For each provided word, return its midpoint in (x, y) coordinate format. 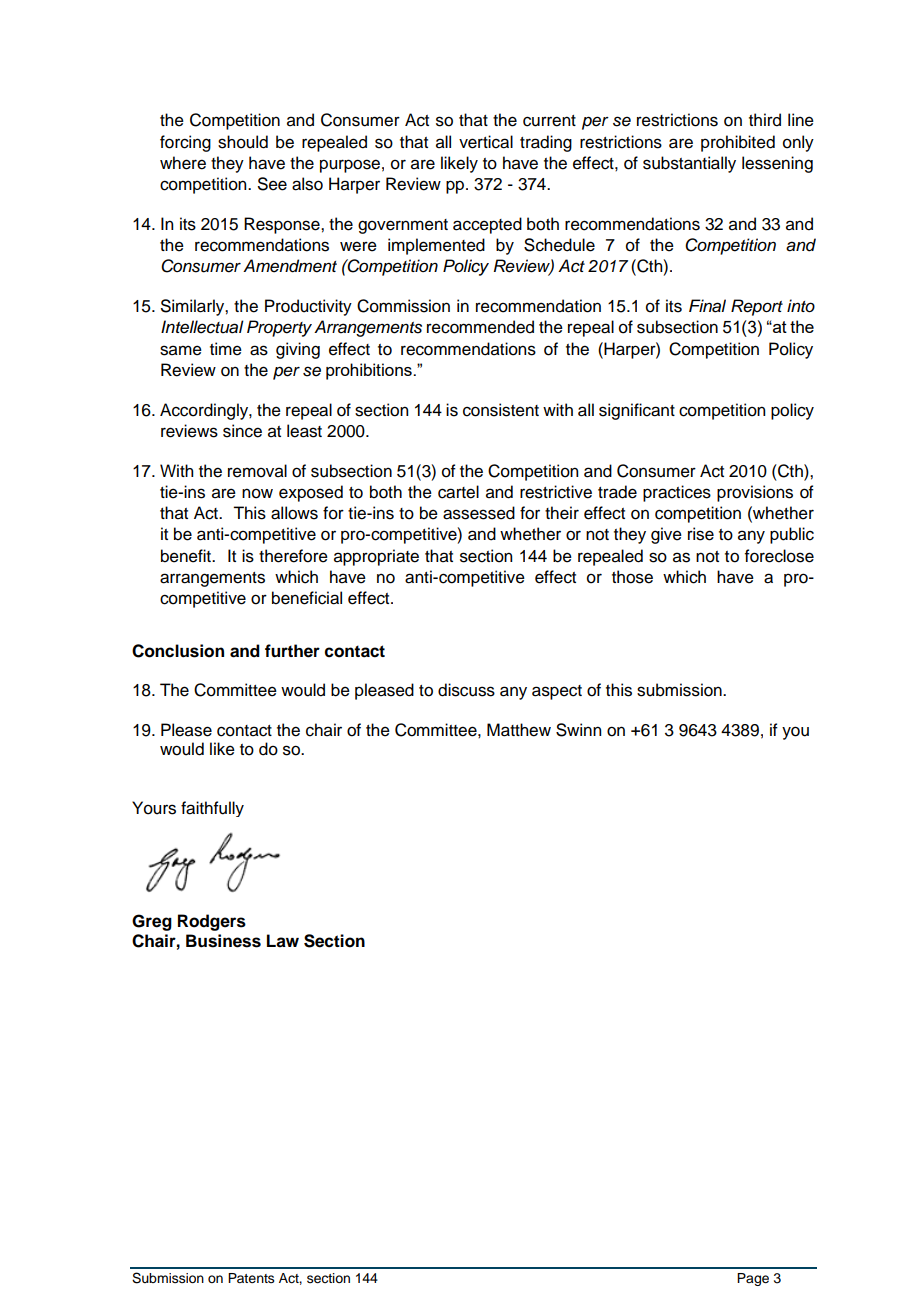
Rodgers (212, 922)
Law (283, 941)
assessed (479, 513)
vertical (486, 142)
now (257, 493)
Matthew (519, 730)
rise (701, 534)
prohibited (738, 143)
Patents (251, 1278)
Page (753, 1279)
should (243, 142)
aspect (557, 692)
